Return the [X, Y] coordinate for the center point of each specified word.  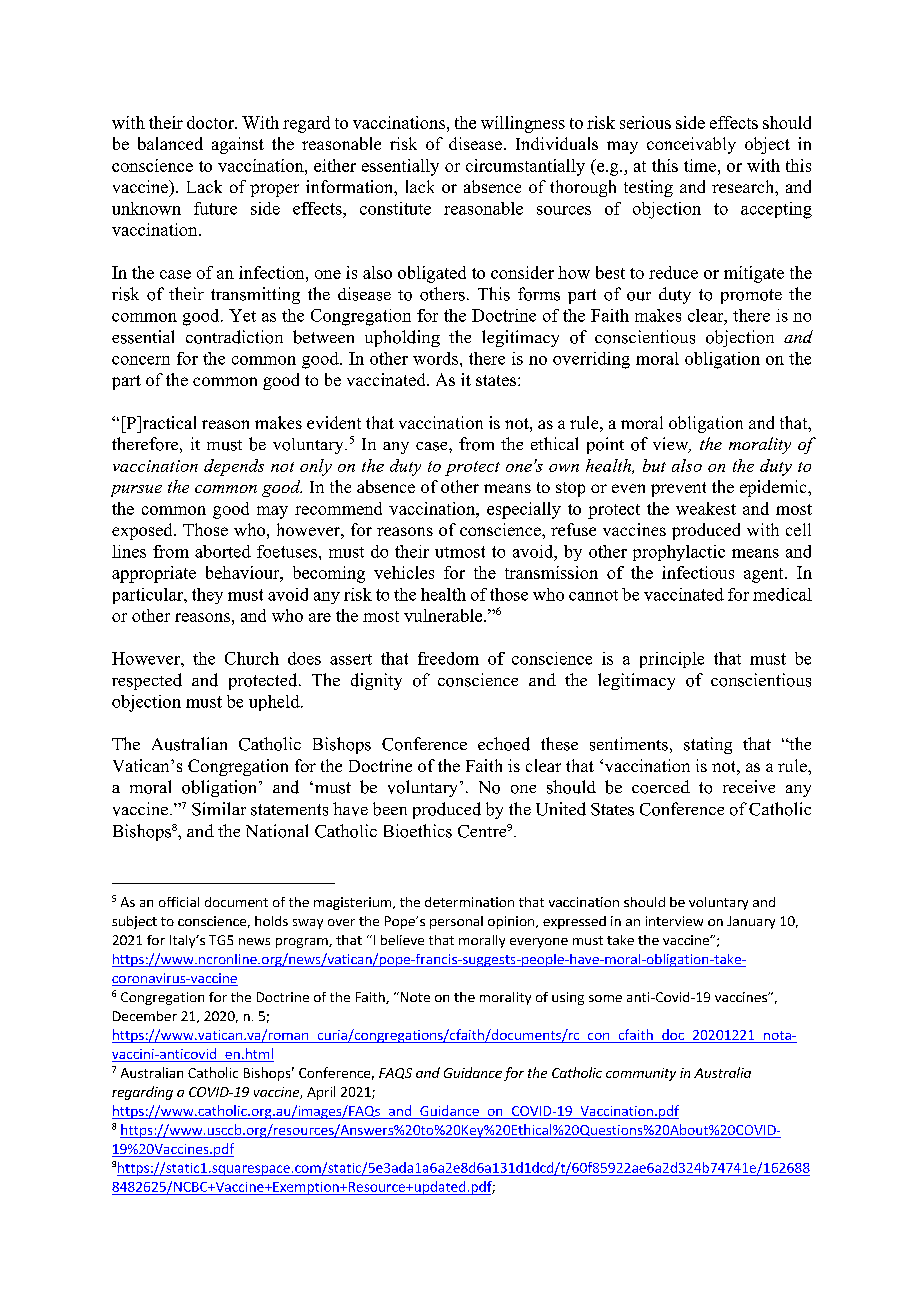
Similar [219, 809]
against [238, 145]
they [207, 596]
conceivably [691, 145]
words [435, 358]
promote [751, 296]
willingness [523, 124]
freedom [448, 658]
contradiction [234, 337]
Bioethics [418, 831]
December [145, 1016]
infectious [698, 572]
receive [749, 786]
